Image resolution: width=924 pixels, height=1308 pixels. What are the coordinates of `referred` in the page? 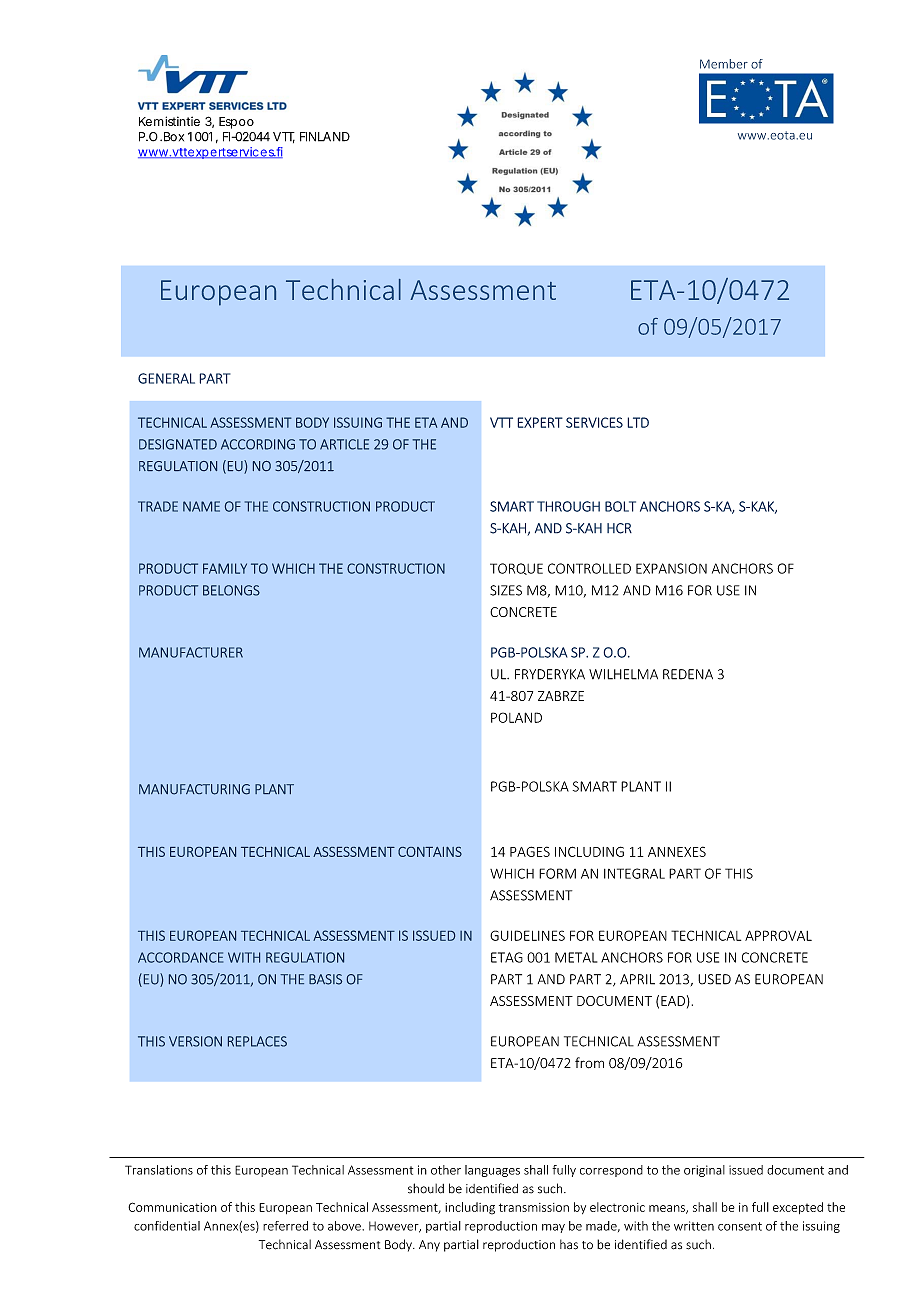 It's located at (285, 1226).
